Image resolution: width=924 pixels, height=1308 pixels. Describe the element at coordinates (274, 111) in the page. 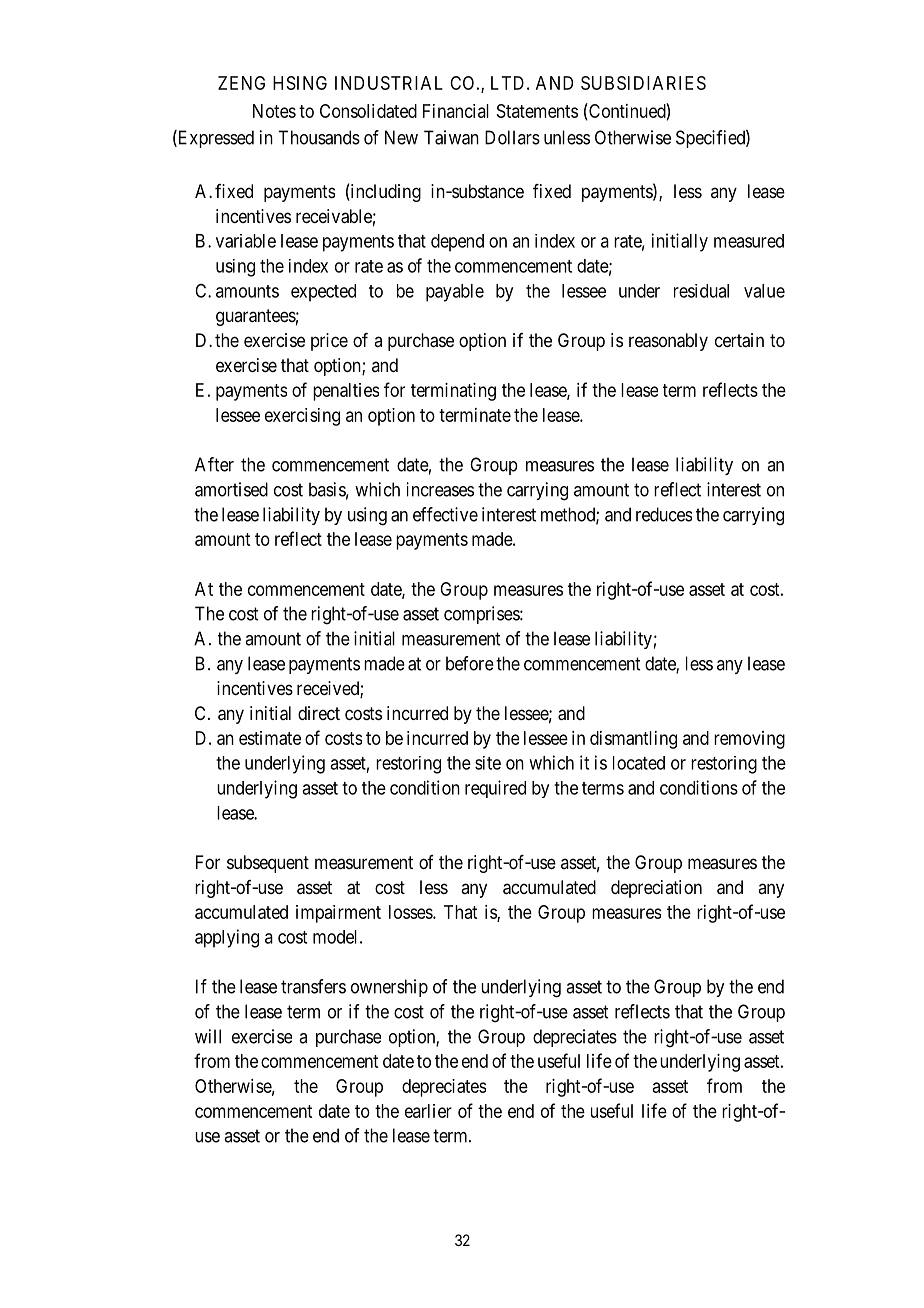

I see `Notes` at that location.
